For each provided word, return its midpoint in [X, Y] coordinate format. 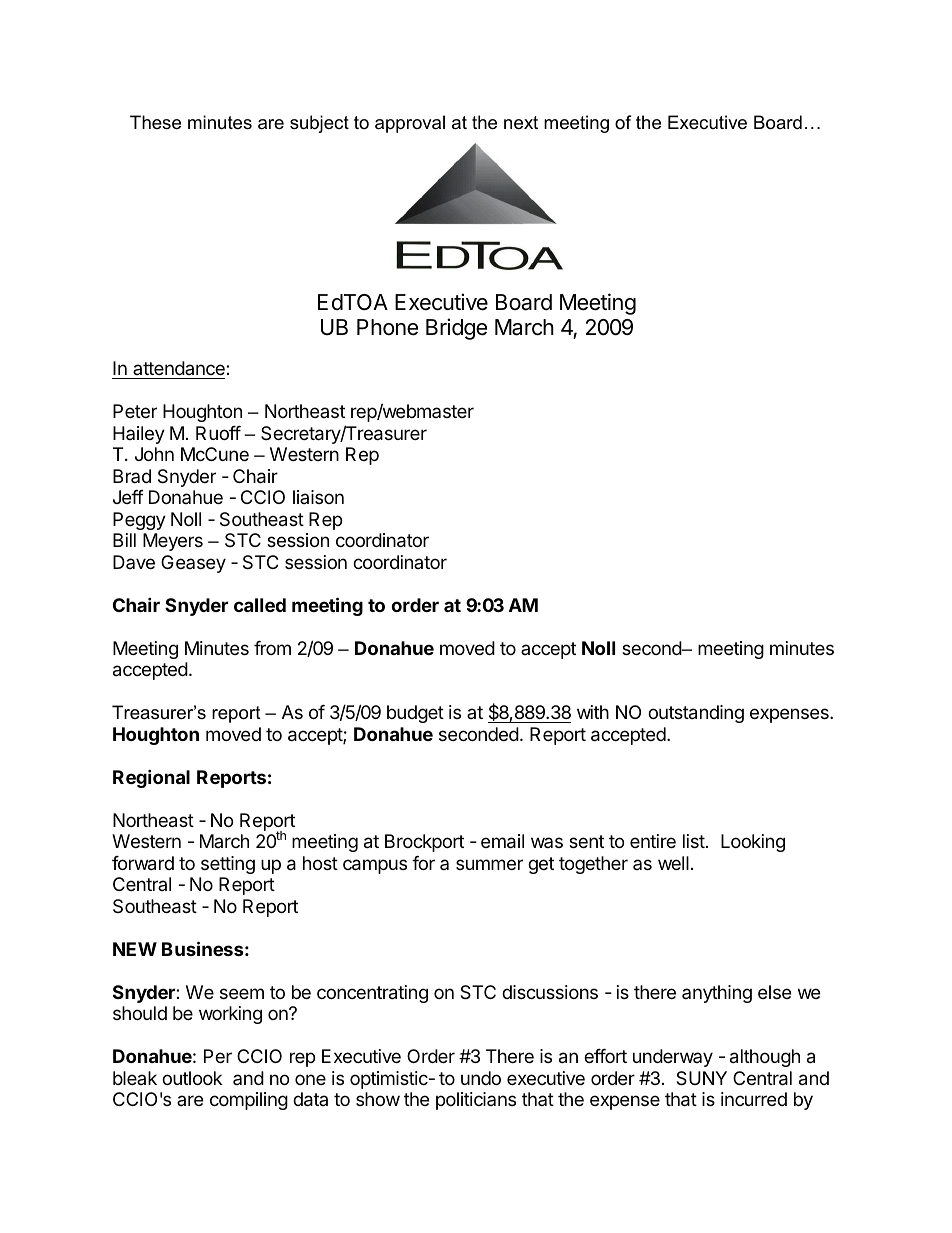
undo [481, 1078]
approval [410, 124]
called [260, 605]
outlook [192, 1078]
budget [415, 714]
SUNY [701, 1078]
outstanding [696, 714]
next [521, 123]
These [155, 122]
